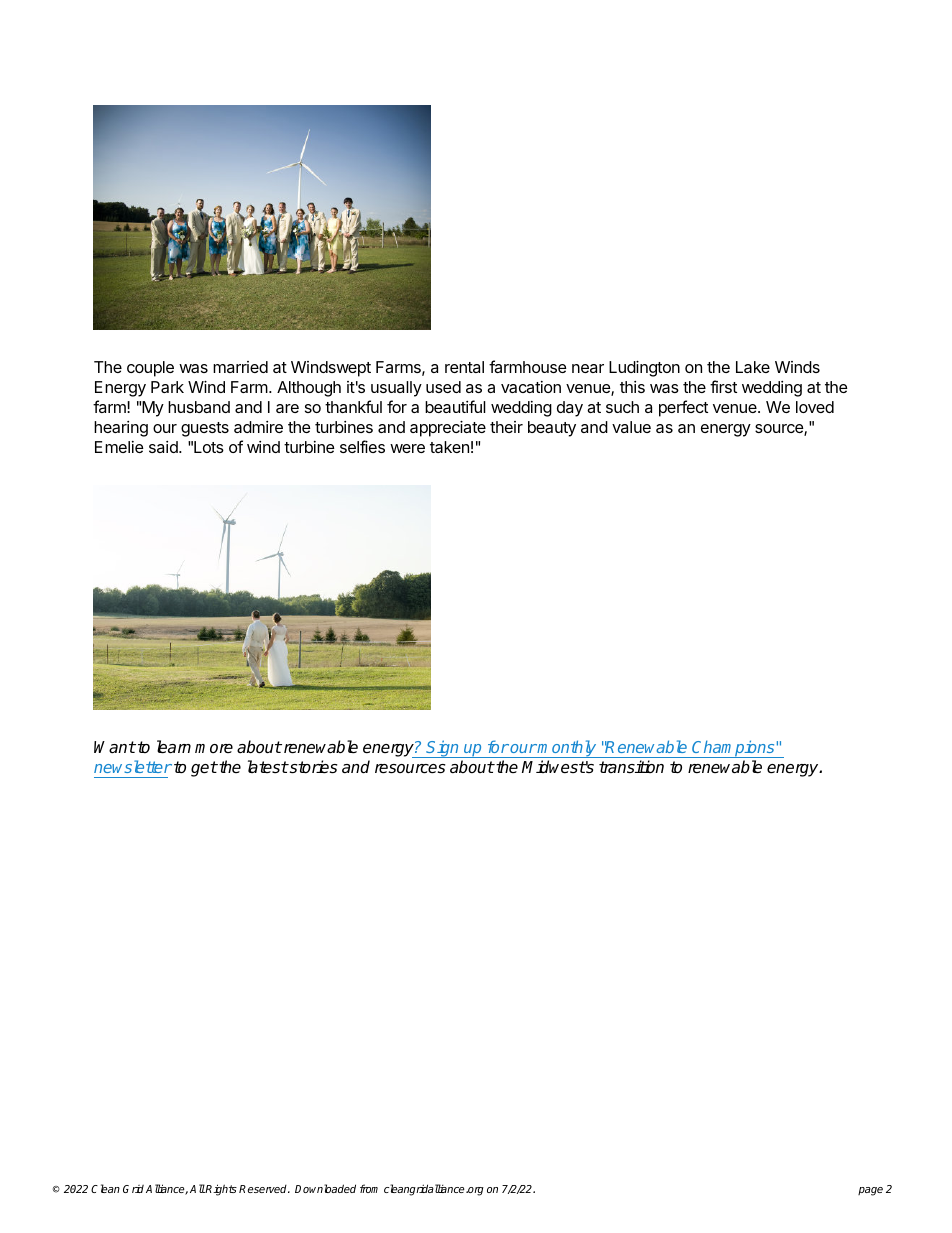  What do you see at coordinates (199, 407) in the screenshot?
I see `husband` at bounding box center [199, 407].
